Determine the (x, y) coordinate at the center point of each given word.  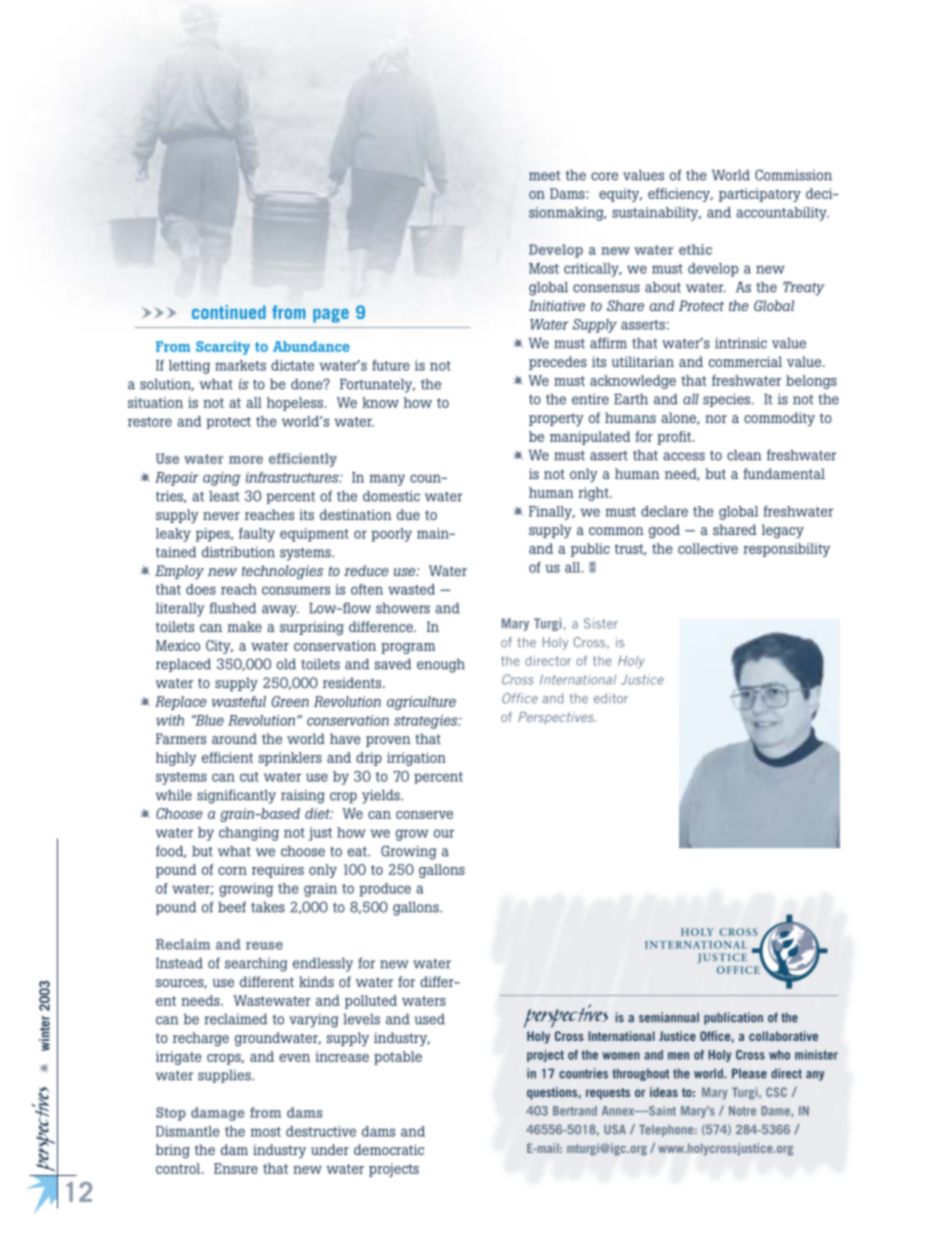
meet (544, 176)
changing (249, 834)
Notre (742, 1111)
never (221, 516)
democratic (389, 1149)
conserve (424, 815)
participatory (760, 195)
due (408, 514)
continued (229, 312)
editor (611, 698)
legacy (783, 531)
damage (218, 1114)
